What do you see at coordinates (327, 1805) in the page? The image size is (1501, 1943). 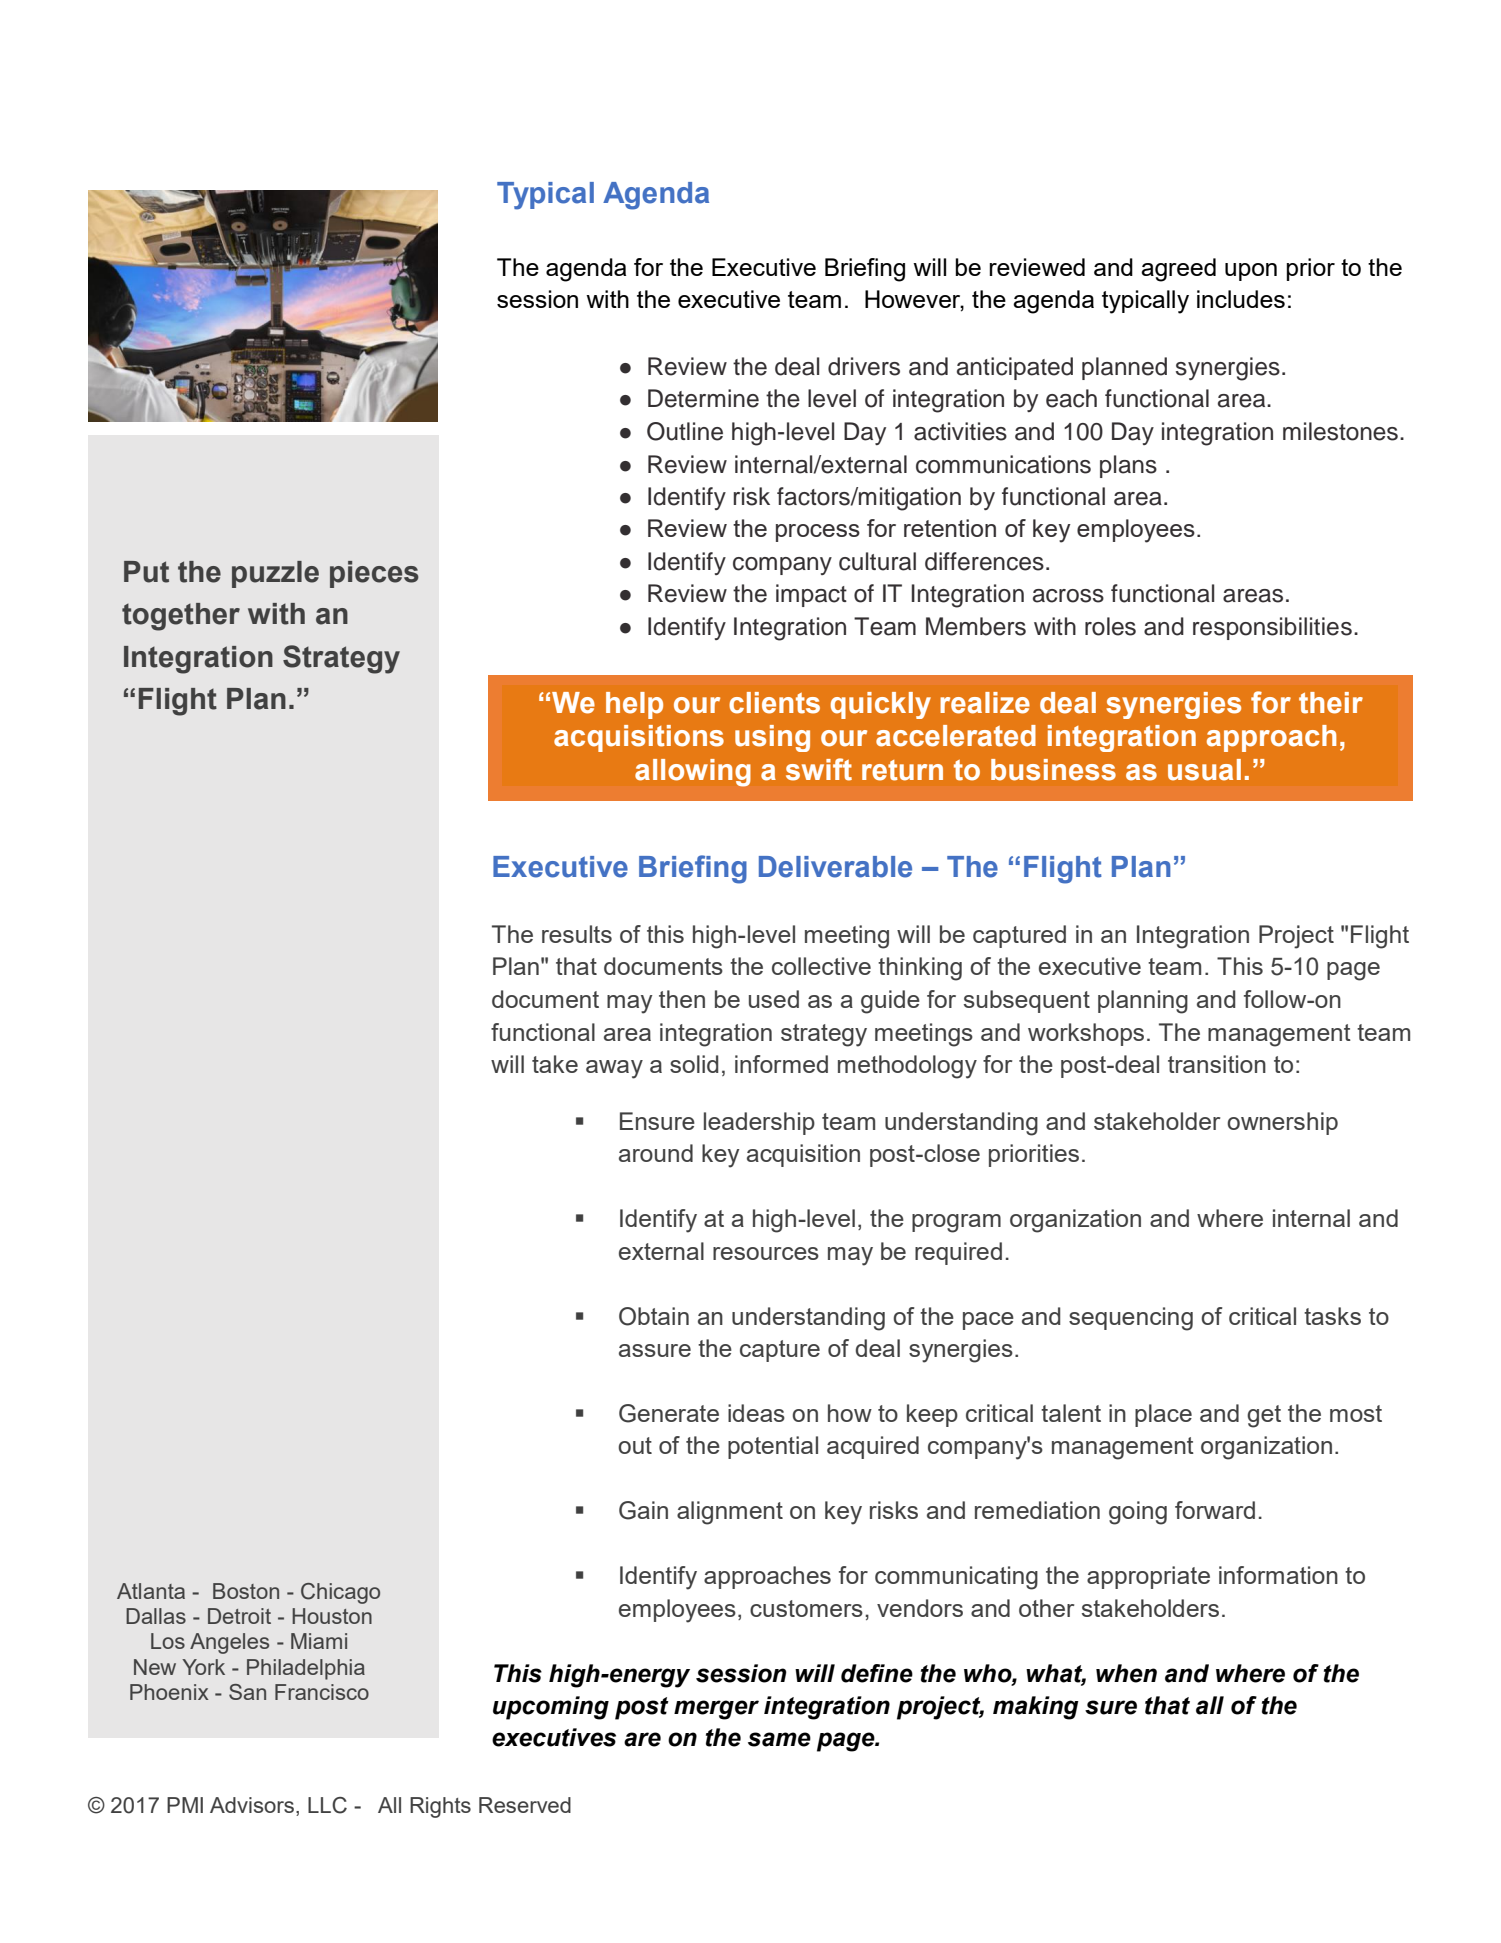 I see `LLC` at bounding box center [327, 1805].
